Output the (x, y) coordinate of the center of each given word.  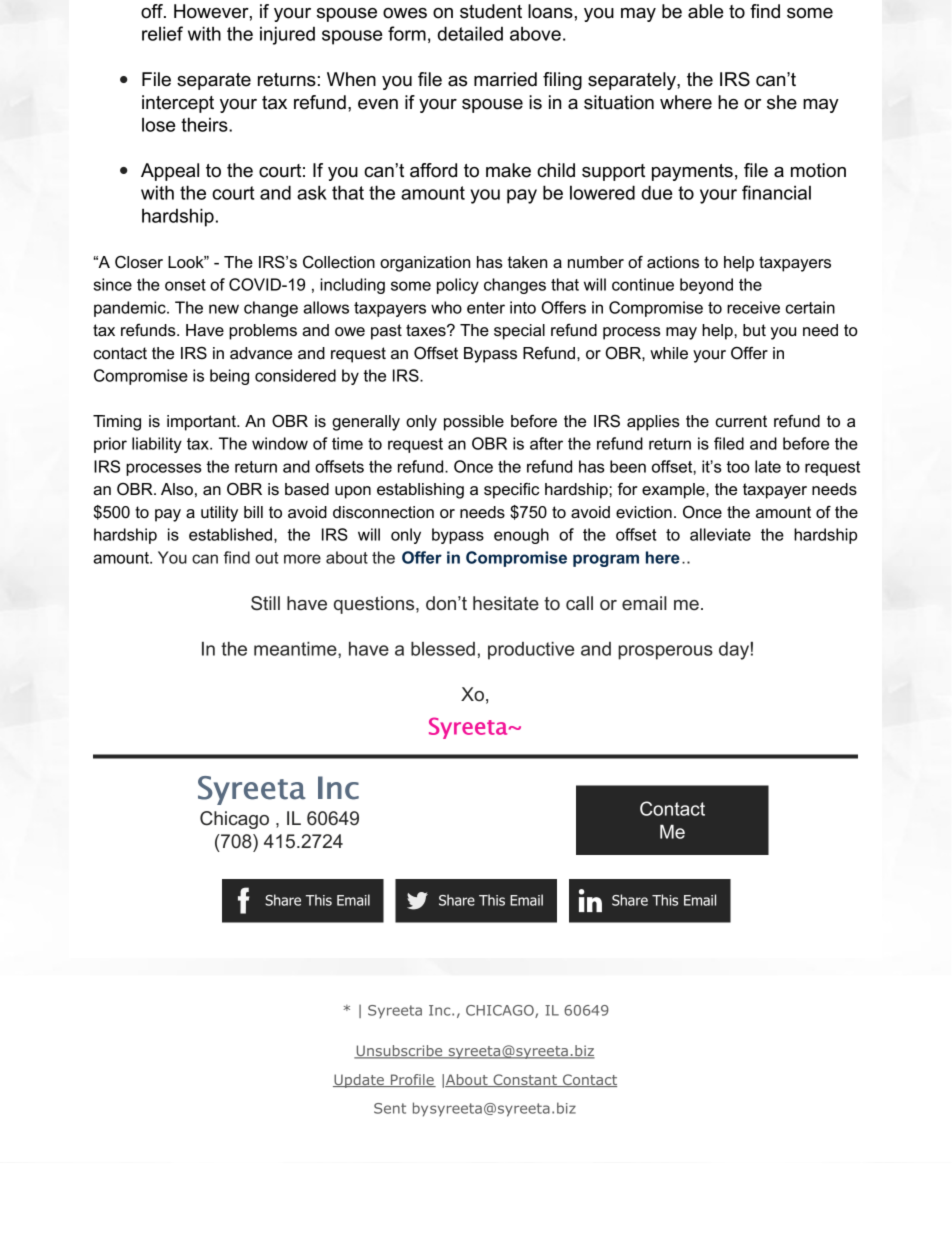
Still (265, 603)
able (705, 11)
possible (474, 423)
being (229, 377)
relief (162, 33)
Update (359, 1081)
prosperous (665, 652)
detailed (470, 33)
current (741, 421)
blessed (443, 649)
